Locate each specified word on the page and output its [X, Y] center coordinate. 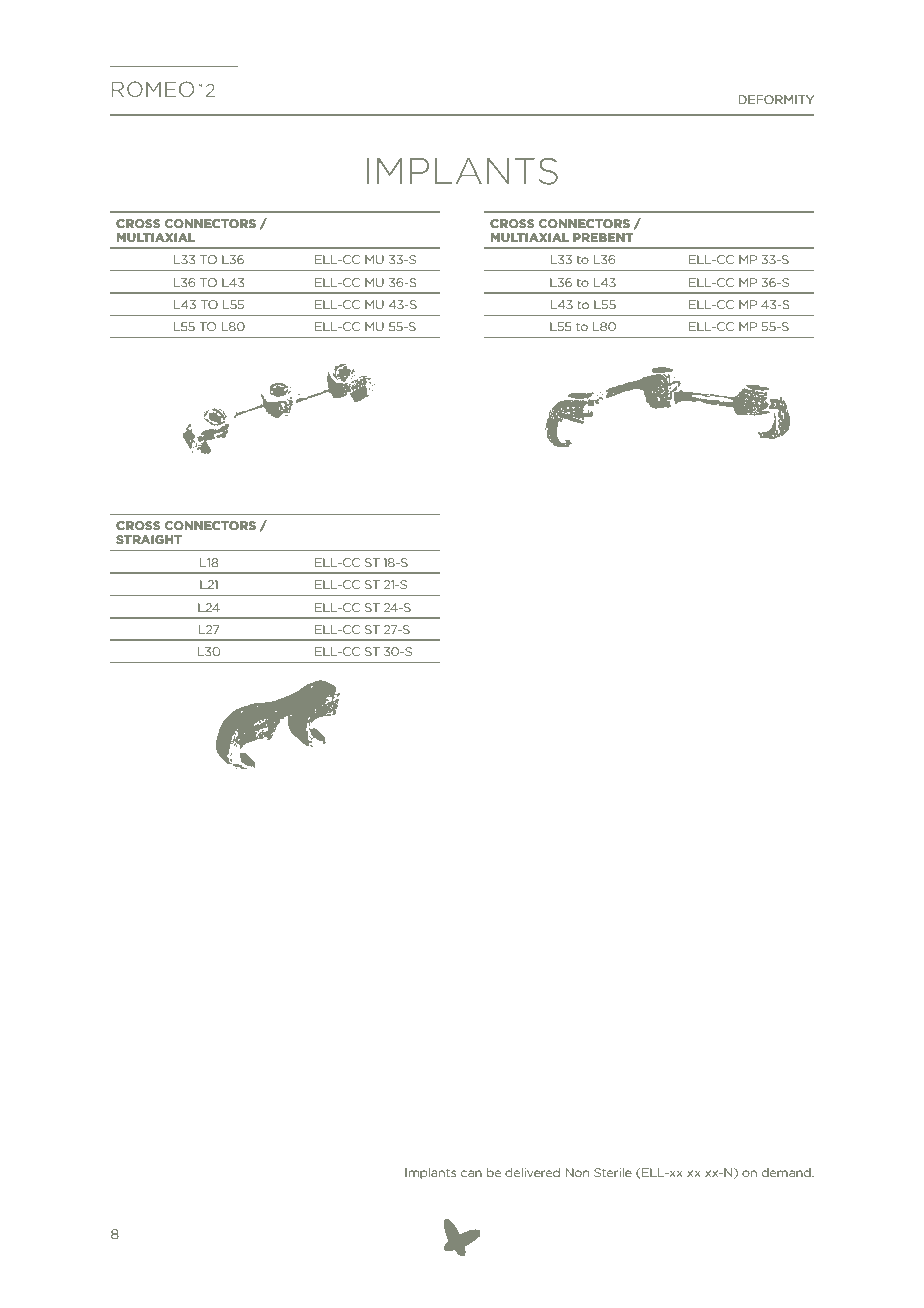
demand [787, 1172]
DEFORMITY [776, 99]
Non [577, 1172]
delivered [532, 1172]
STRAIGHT [149, 539]
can [471, 1173]
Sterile [613, 1172]
